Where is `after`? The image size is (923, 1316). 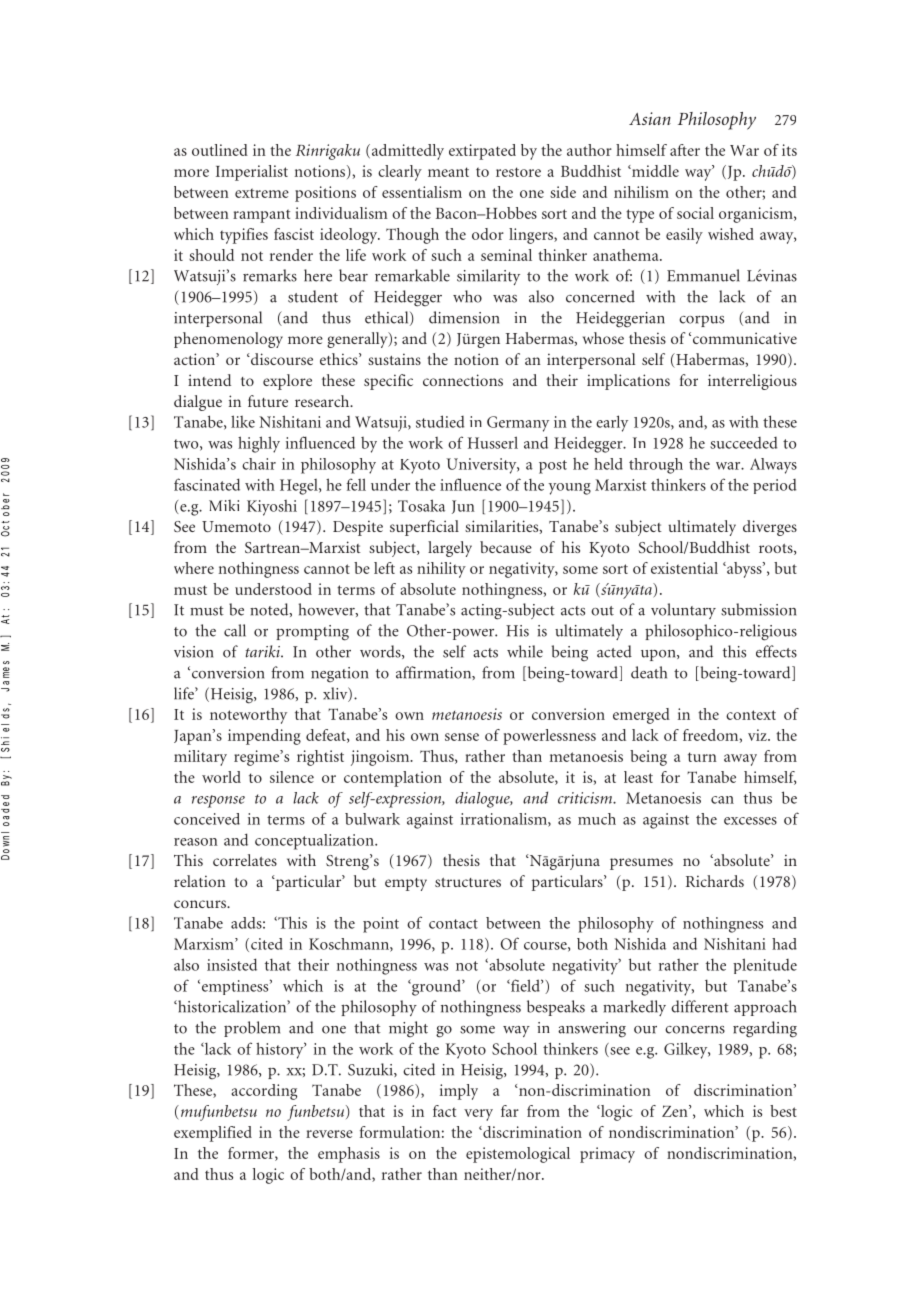 after is located at coordinates (685, 150).
